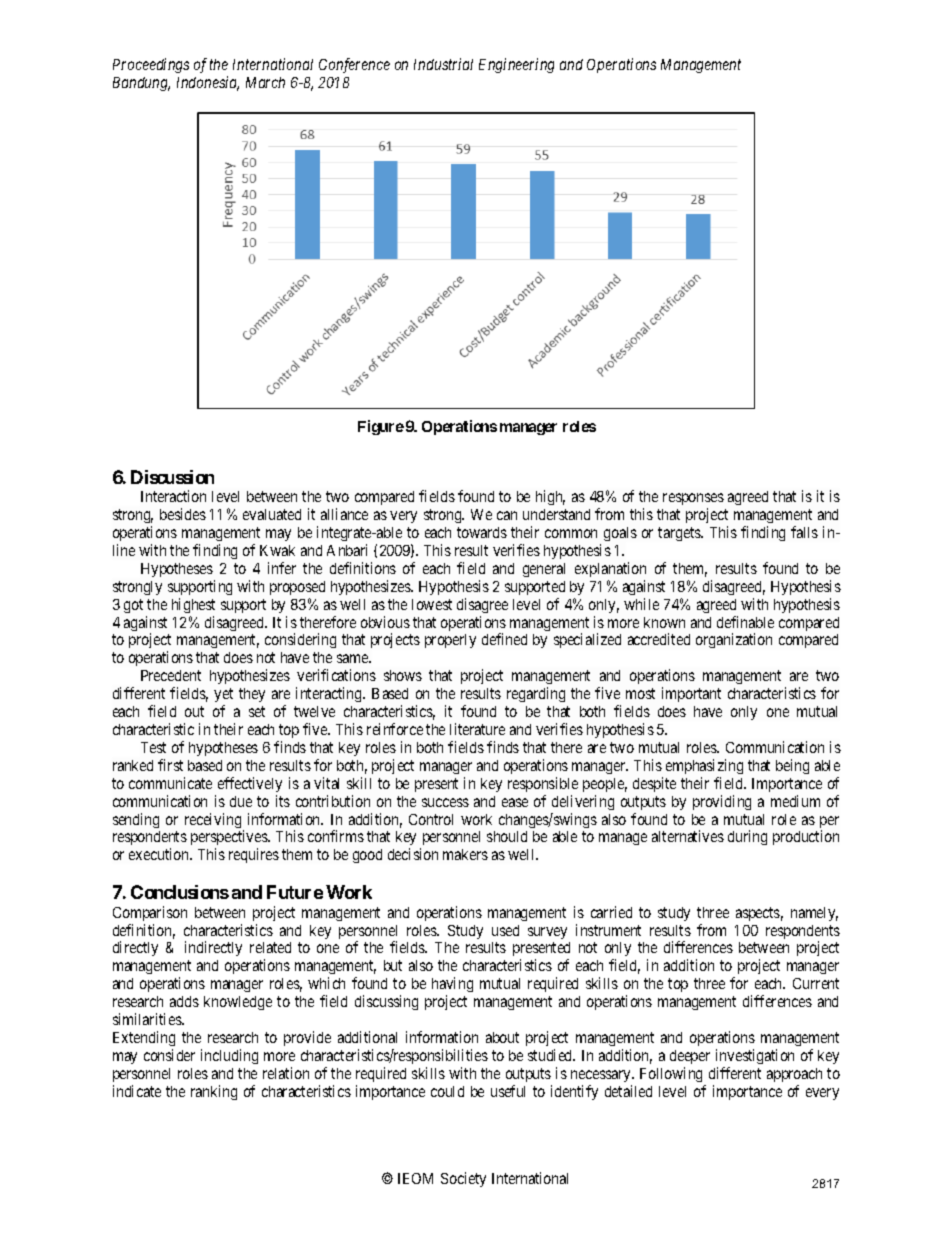 The image size is (952, 1233). I want to click on Society, so click(463, 1179).
